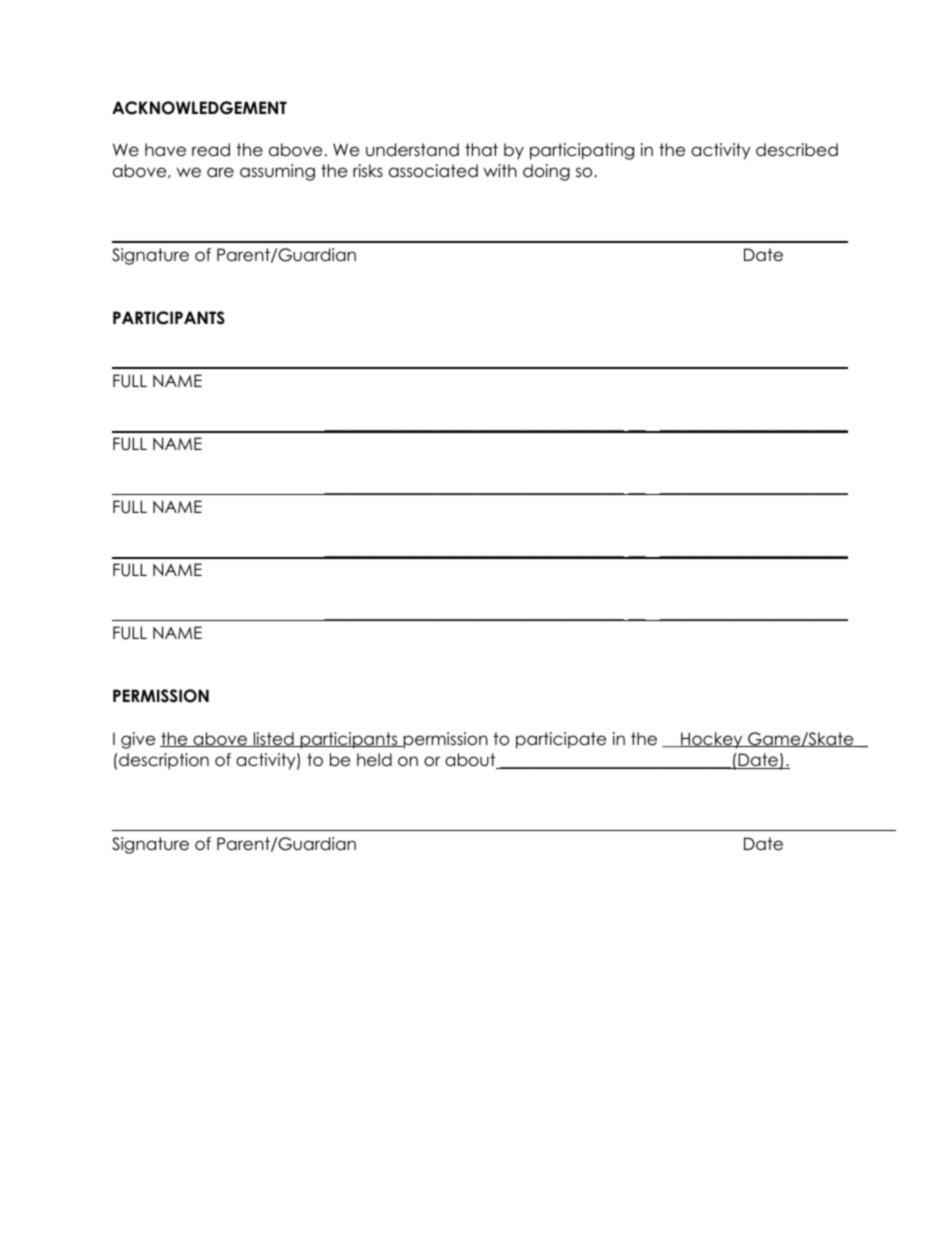  What do you see at coordinates (471, 761) in the screenshot?
I see `about` at bounding box center [471, 761].
